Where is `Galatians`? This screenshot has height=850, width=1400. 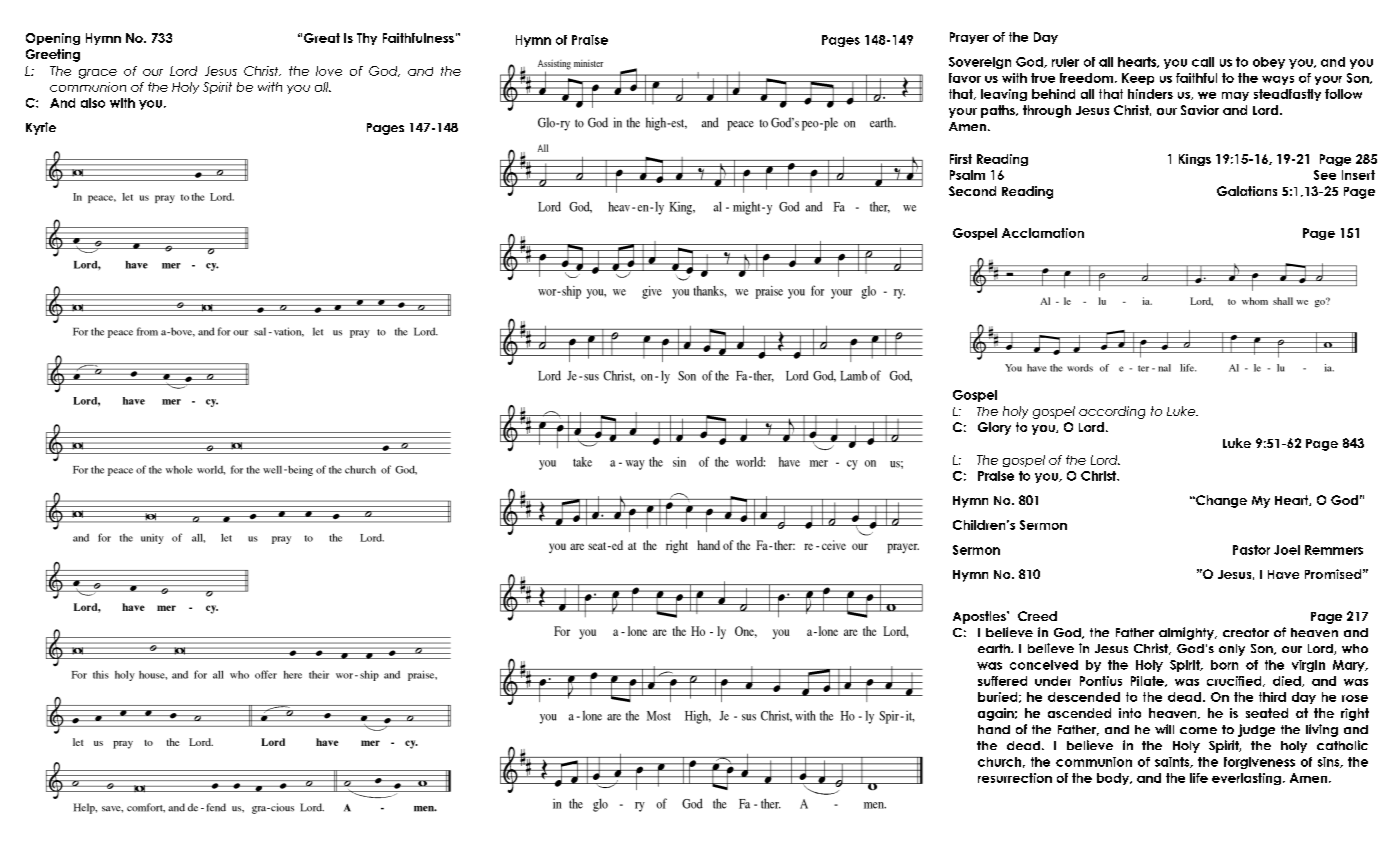 Galatians is located at coordinates (1247, 191).
